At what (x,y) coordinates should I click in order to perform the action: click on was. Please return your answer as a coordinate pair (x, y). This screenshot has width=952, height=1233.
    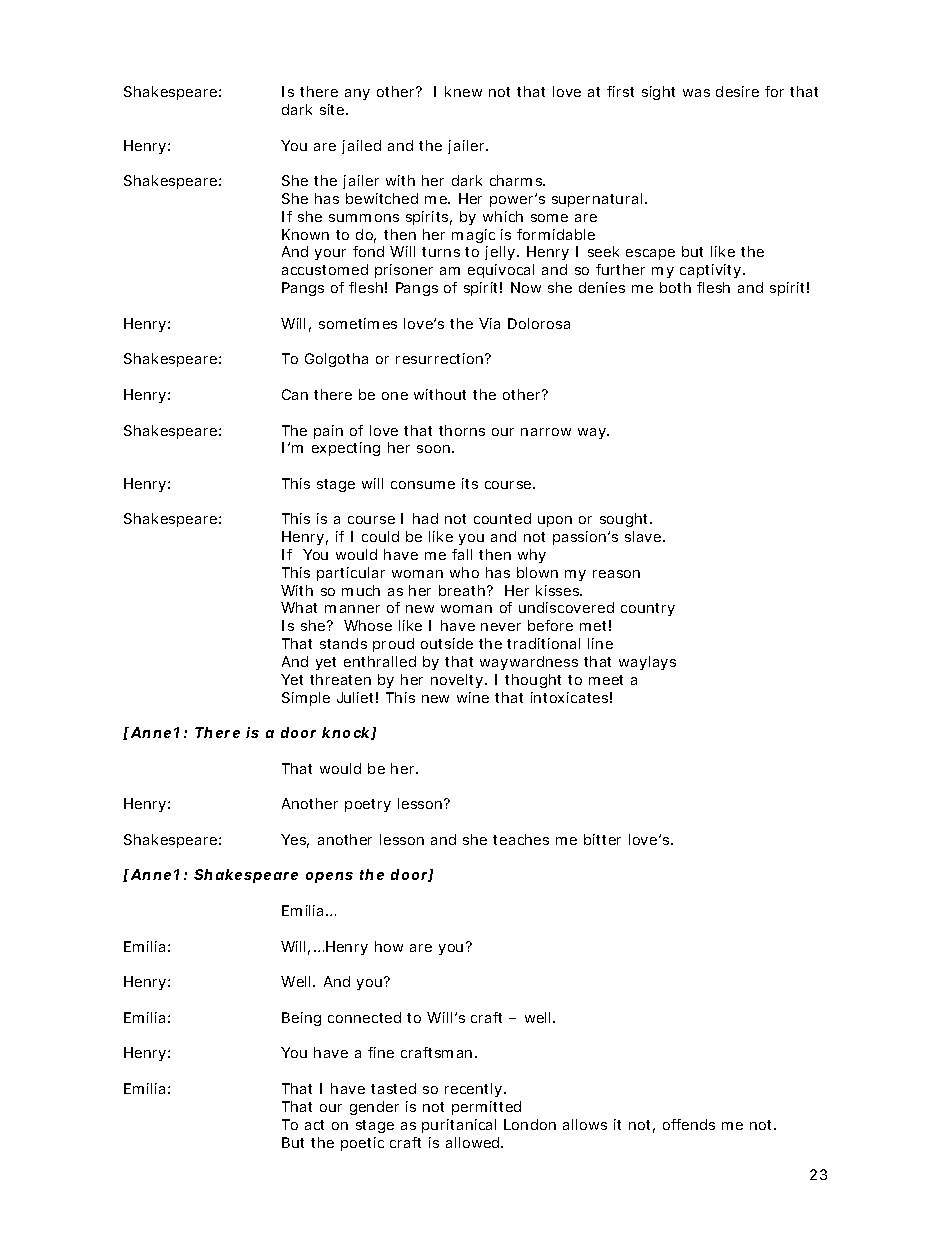
    Looking at the image, I should click on (696, 93).
